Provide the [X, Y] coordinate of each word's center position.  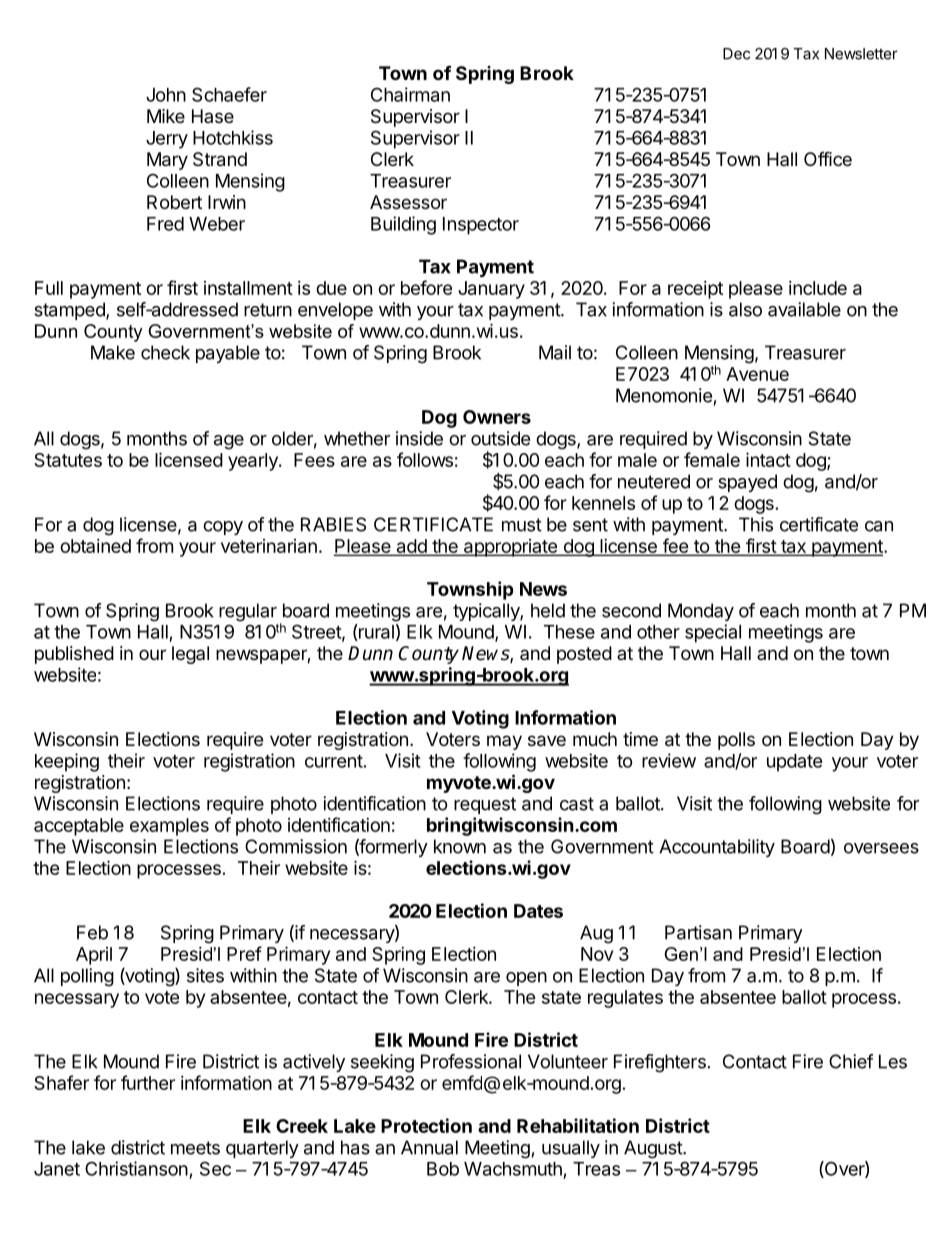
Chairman [410, 94]
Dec [736, 54]
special [713, 633]
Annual [429, 1147]
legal [190, 655]
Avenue [757, 374]
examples [169, 827]
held [548, 610]
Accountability [717, 848]
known [460, 846]
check [165, 352]
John [166, 95]
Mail [555, 352]
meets [195, 1148]
